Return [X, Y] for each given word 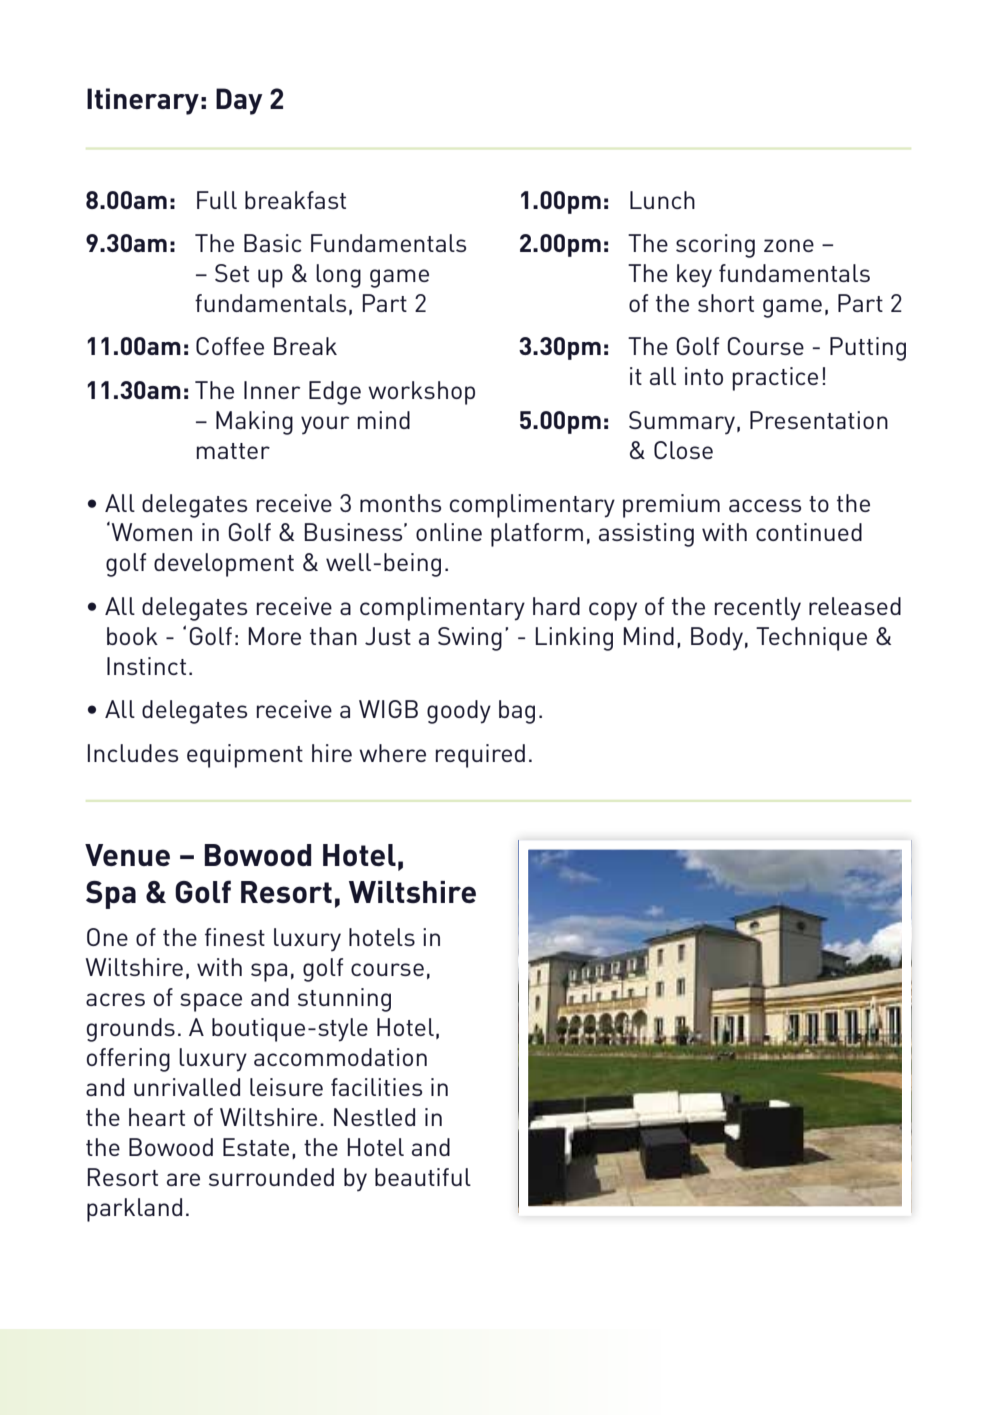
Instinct [146, 666]
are [183, 1179]
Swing [470, 639]
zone [789, 245]
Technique [811, 639]
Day [239, 101]
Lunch [662, 200]
